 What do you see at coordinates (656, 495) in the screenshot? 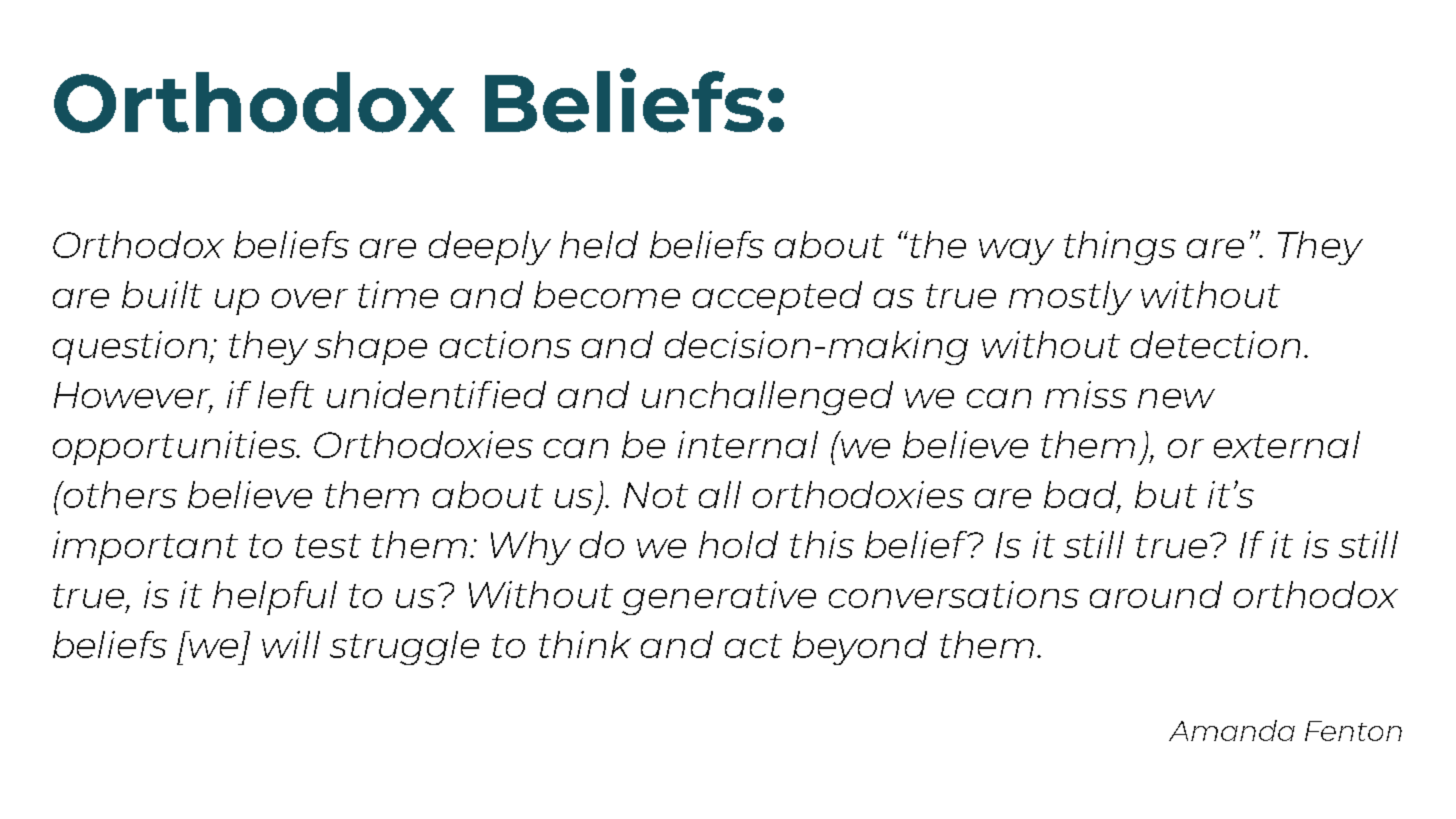
I see `Not` at bounding box center [656, 495].
